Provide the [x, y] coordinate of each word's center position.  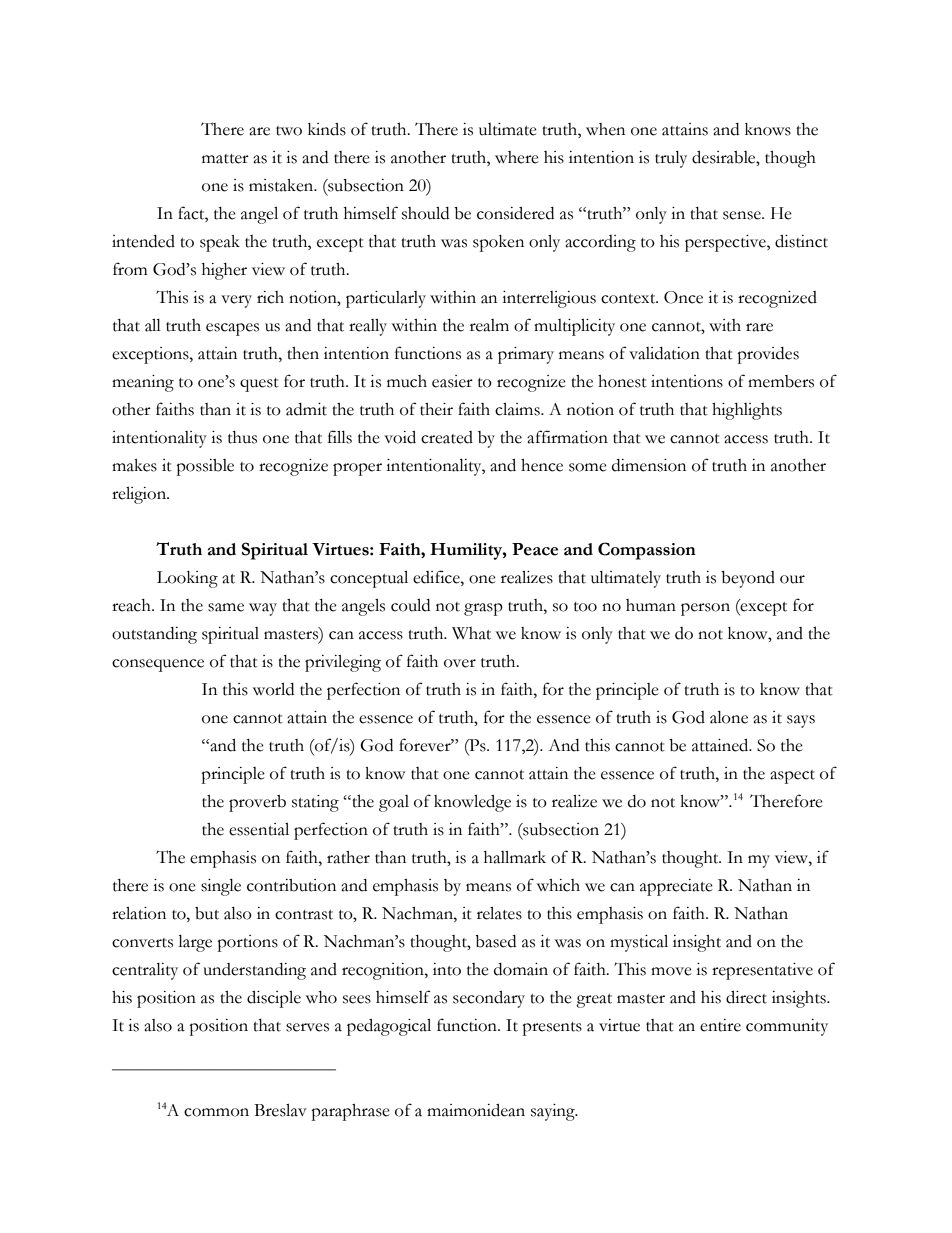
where [517, 157]
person [705, 609]
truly [671, 159]
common [216, 1112]
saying [554, 1112]
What [471, 633]
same [226, 607]
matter [225, 159]
